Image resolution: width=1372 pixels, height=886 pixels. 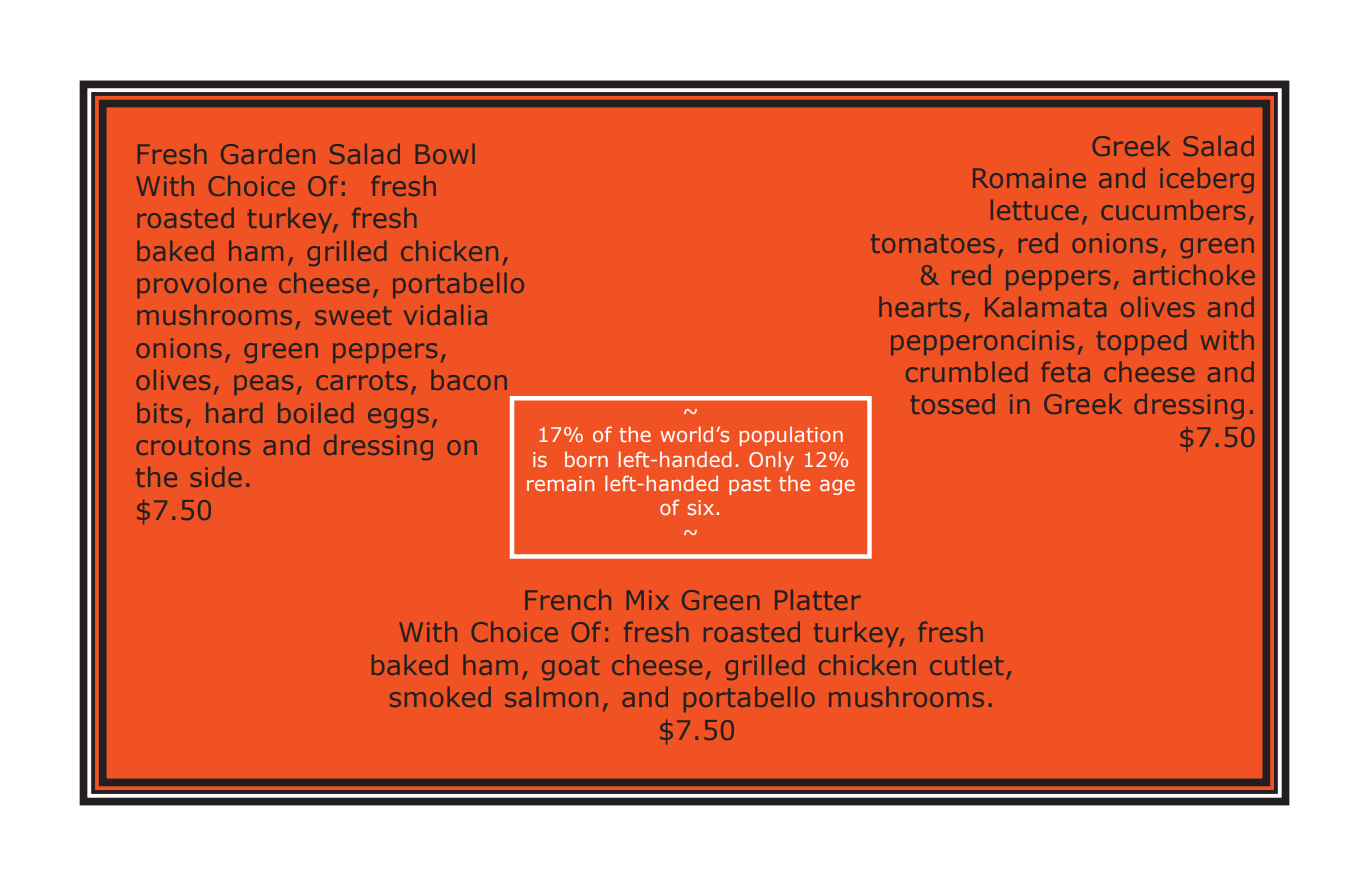 I want to click on Bowl, so click(x=445, y=153).
